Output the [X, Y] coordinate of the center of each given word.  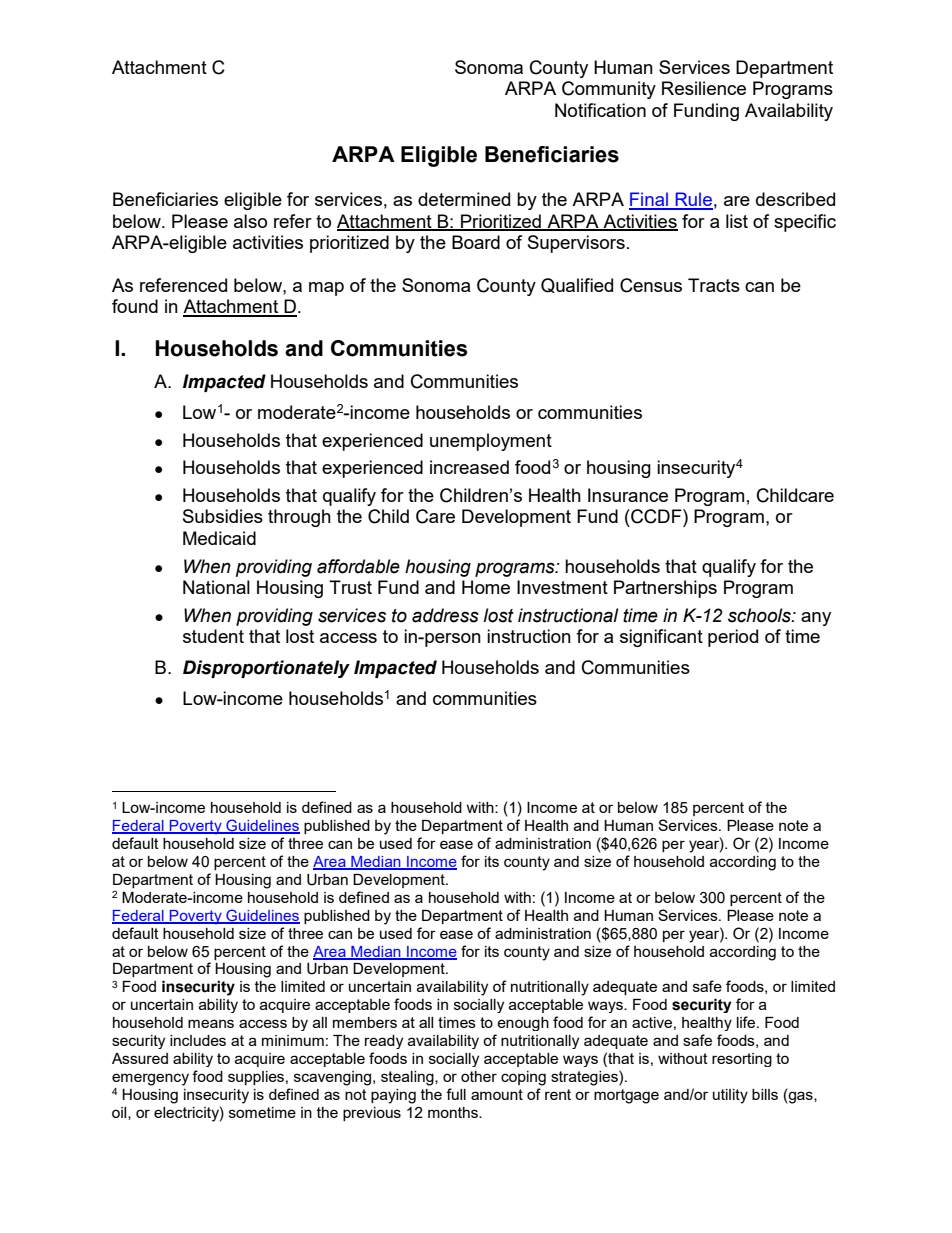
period [733, 638]
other [479, 1076]
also [250, 221]
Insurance [628, 495]
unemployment [491, 442]
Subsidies [223, 516]
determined [464, 199]
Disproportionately [266, 669]
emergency [150, 1079]
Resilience [704, 88]
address [445, 615]
